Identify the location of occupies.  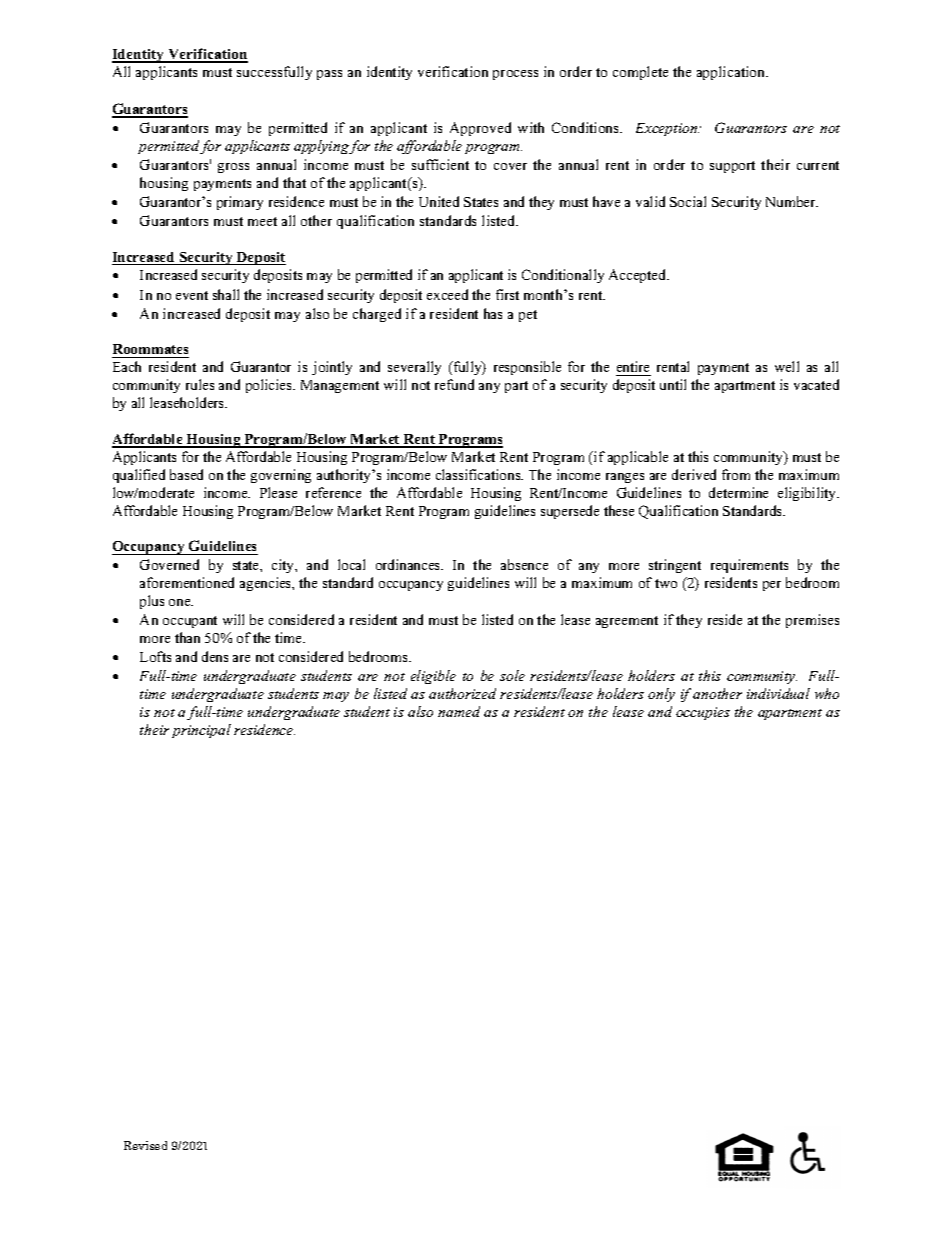
(703, 713).
